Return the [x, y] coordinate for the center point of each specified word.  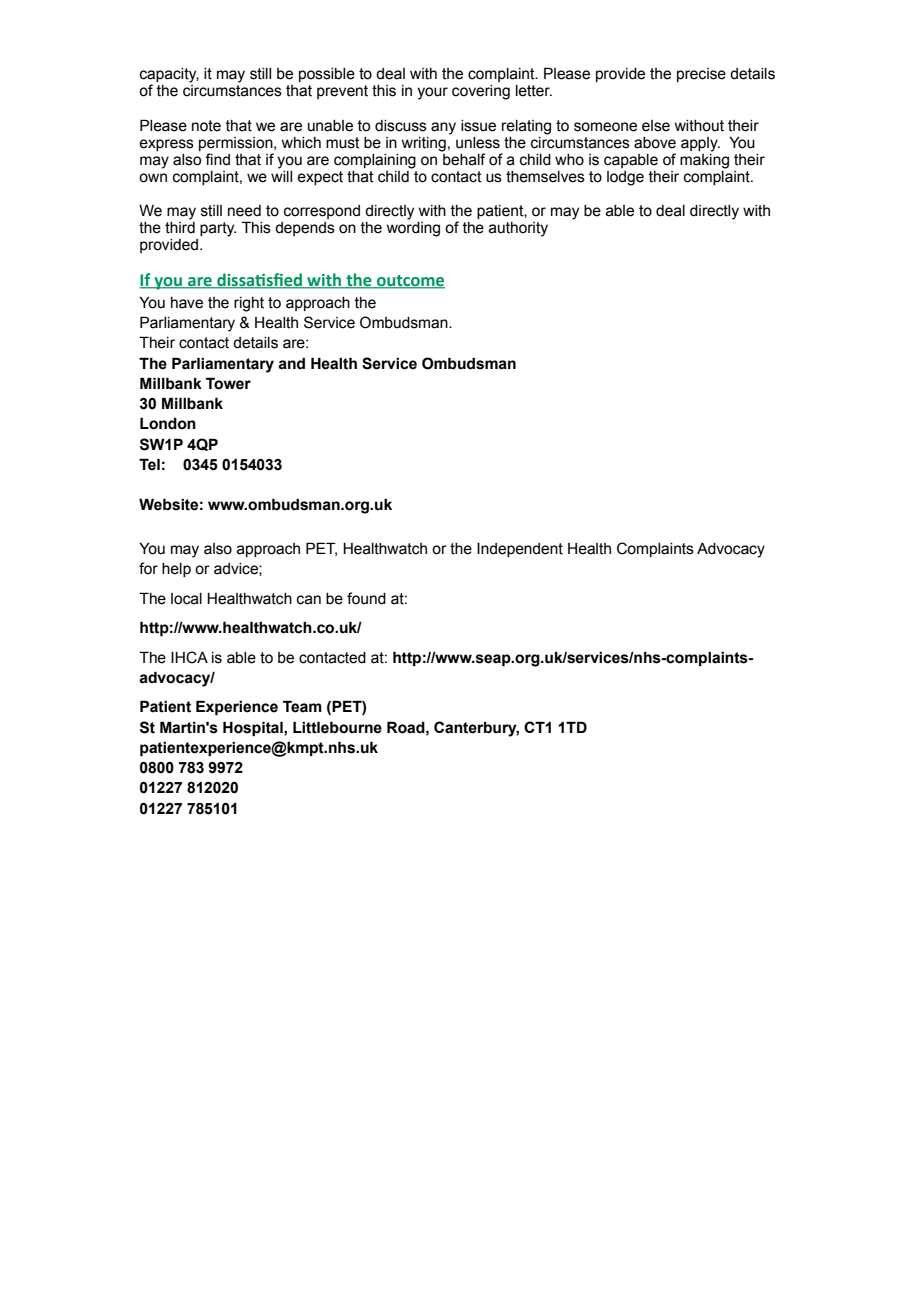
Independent [520, 550]
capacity [169, 76]
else [656, 126]
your [432, 93]
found [366, 598]
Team [302, 706]
